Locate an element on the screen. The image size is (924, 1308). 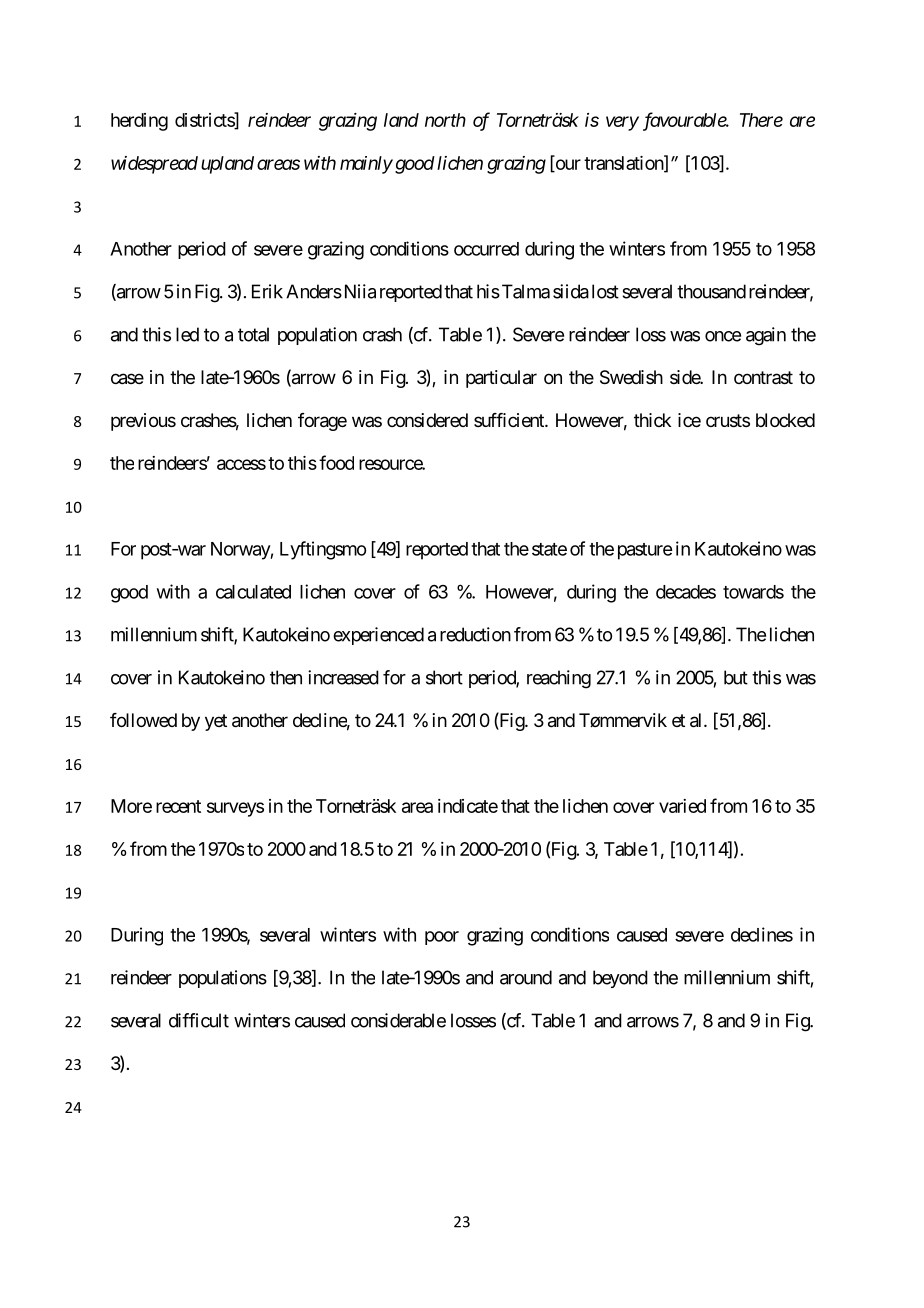
north is located at coordinates (445, 120).
